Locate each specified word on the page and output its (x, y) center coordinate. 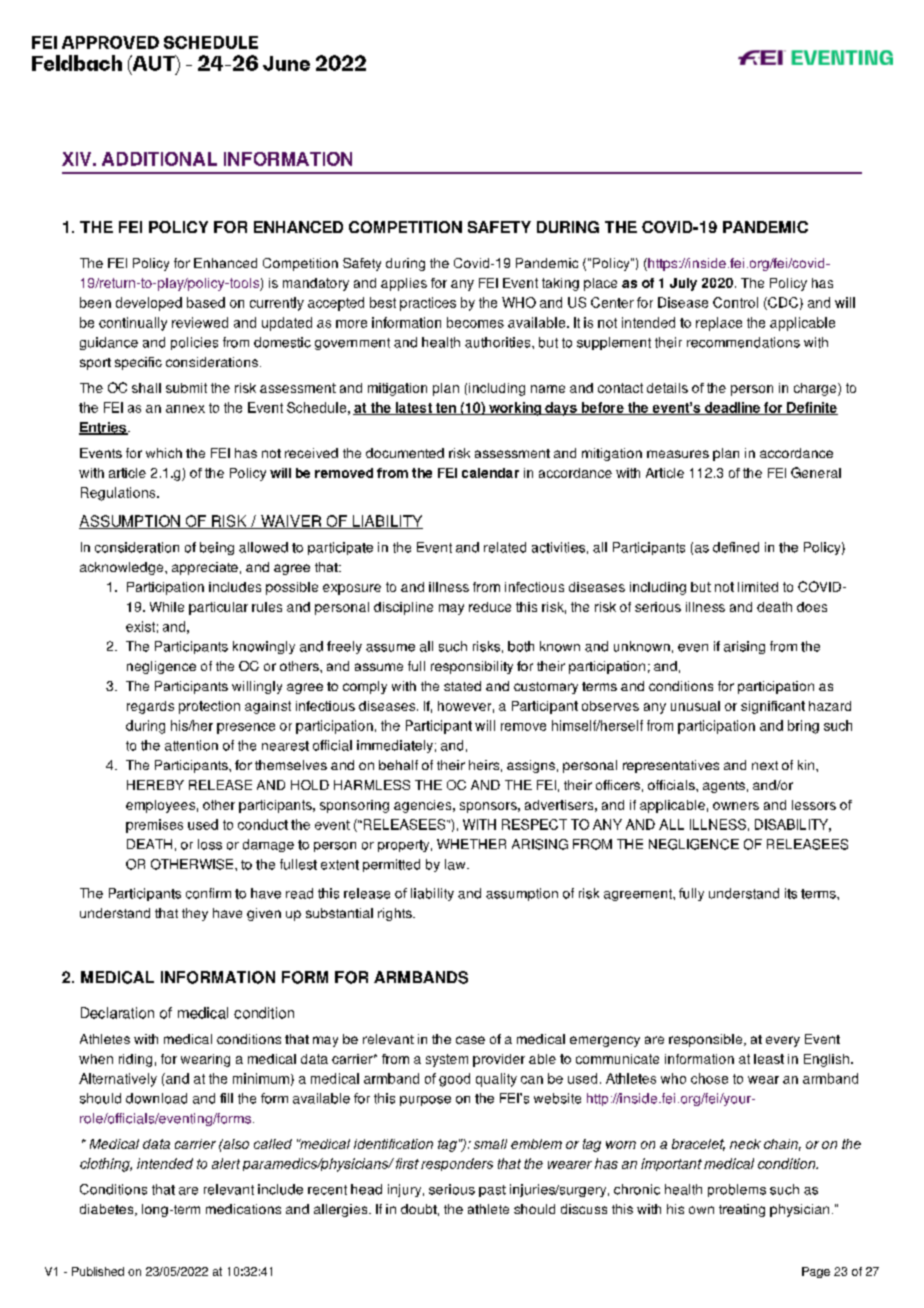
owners (736, 806)
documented (405, 453)
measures (678, 454)
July (683, 284)
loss (210, 844)
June (286, 63)
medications (243, 1209)
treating (742, 1210)
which (164, 453)
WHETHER (471, 844)
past (492, 1191)
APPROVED (110, 42)
